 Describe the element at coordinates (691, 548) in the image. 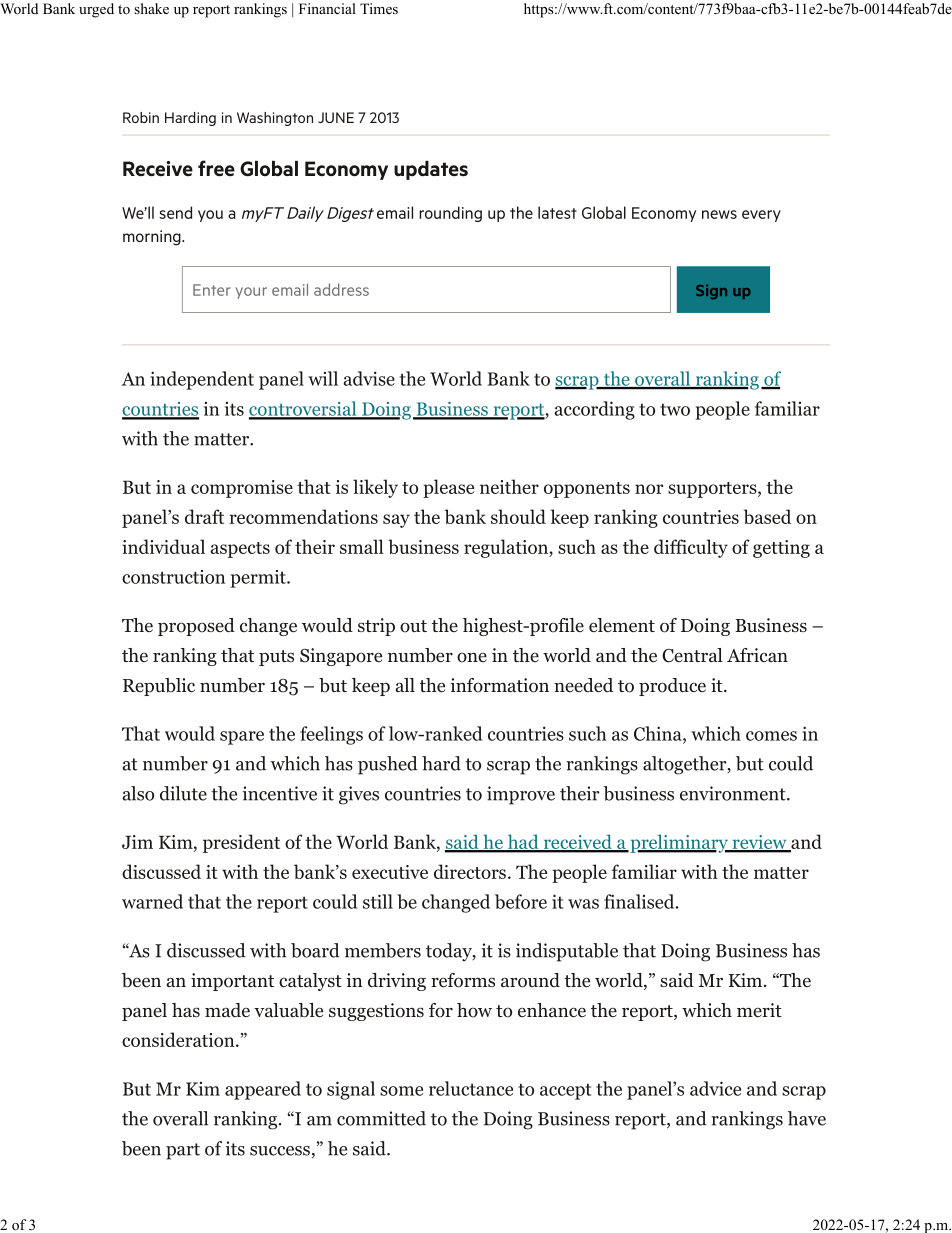

I see `difficulty` at that location.
